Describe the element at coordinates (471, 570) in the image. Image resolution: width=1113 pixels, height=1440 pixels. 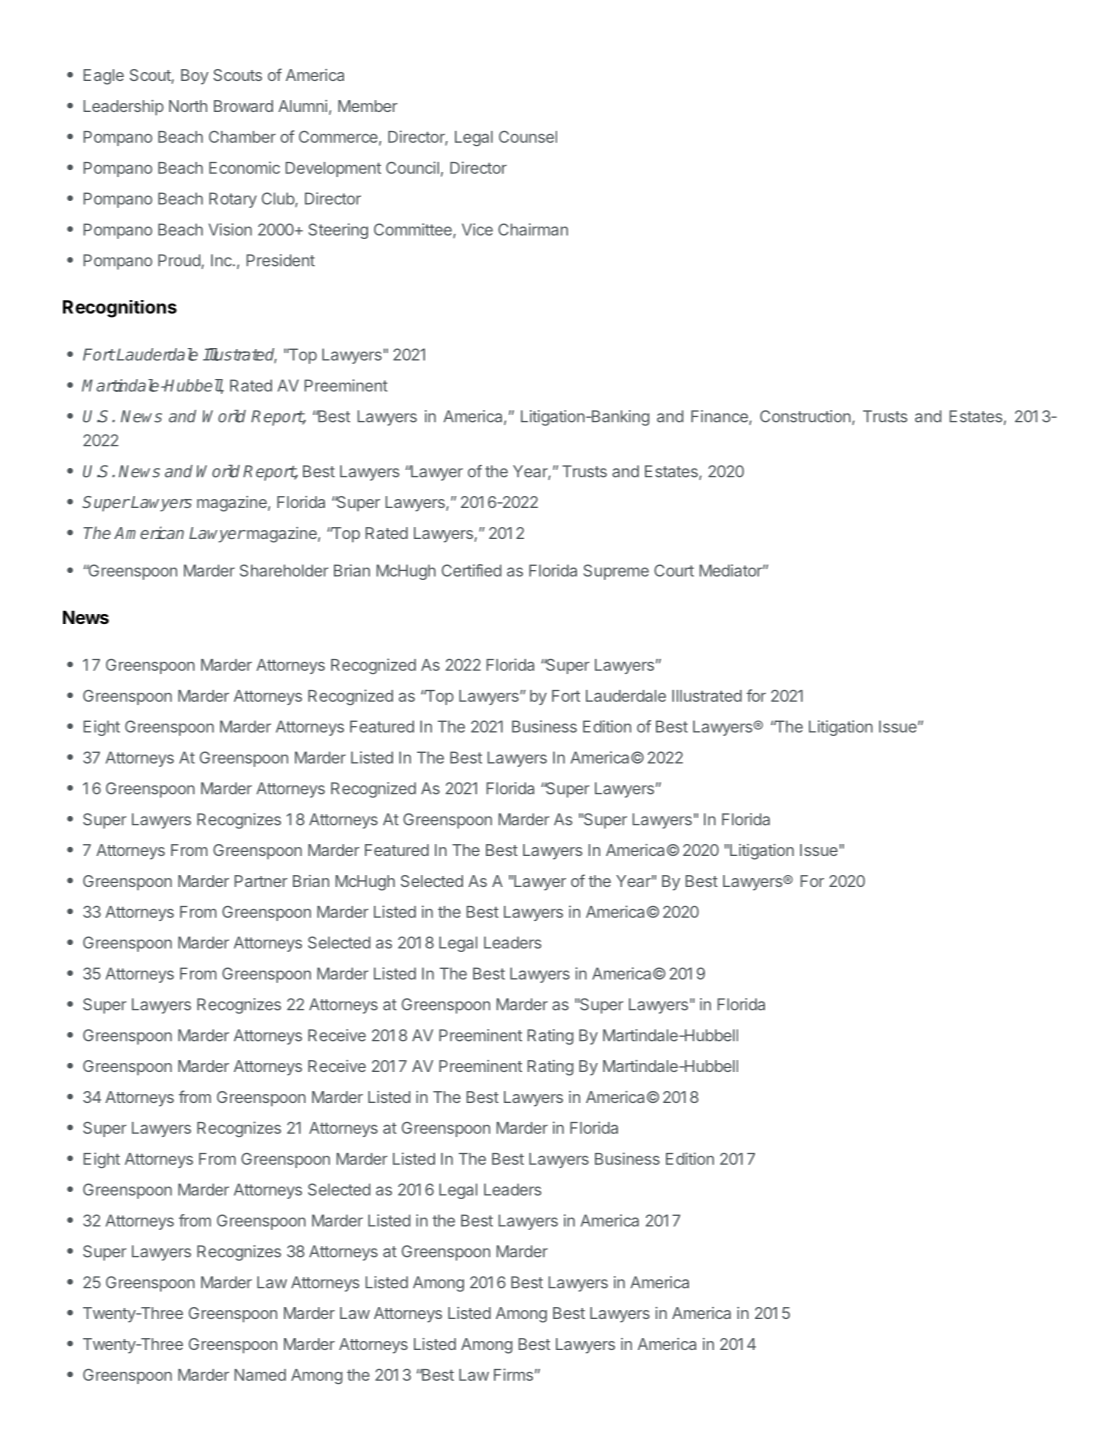
I see `Certified` at that location.
